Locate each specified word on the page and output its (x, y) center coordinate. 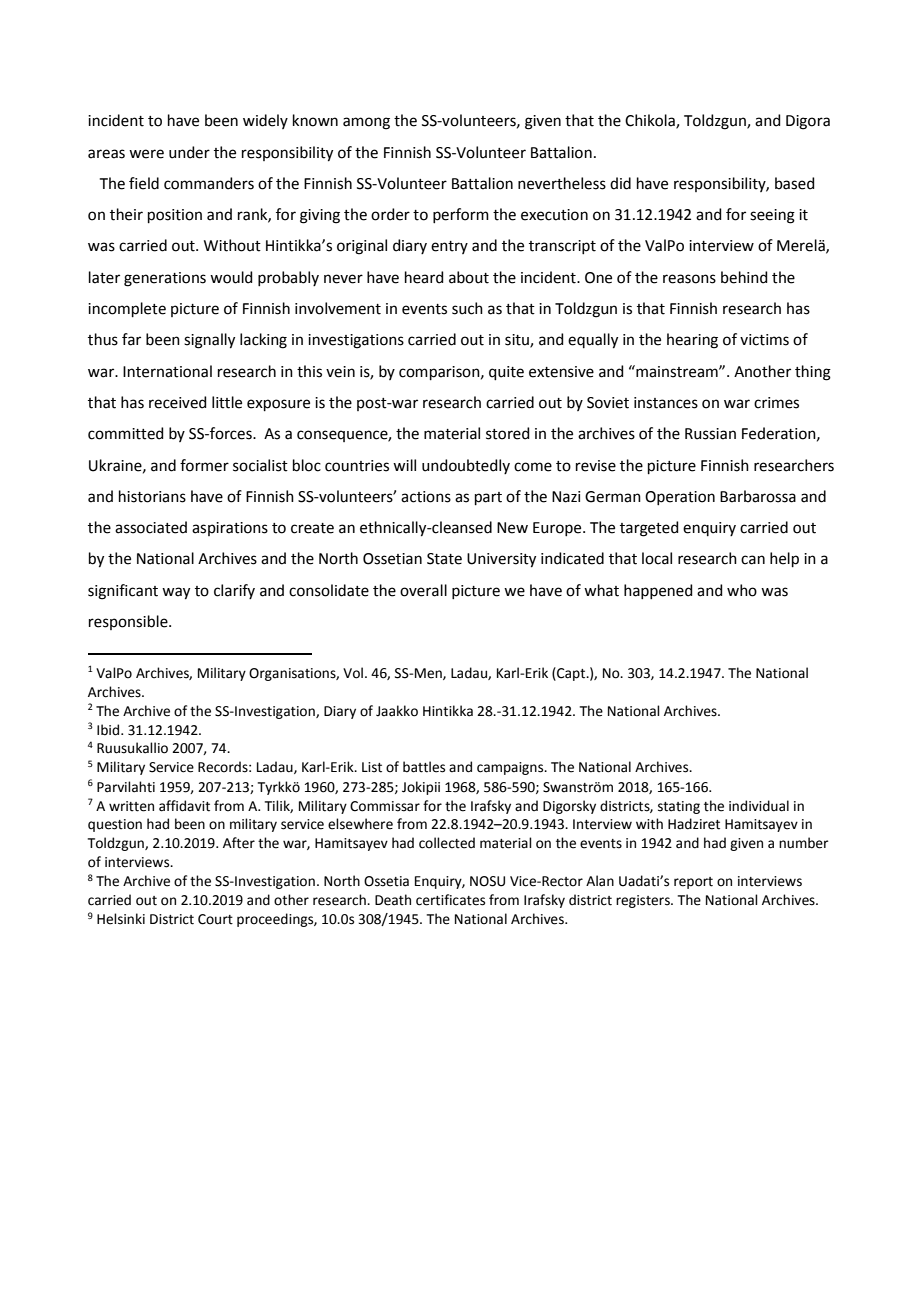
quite (506, 373)
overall (423, 590)
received (178, 402)
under (189, 152)
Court (215, 919)
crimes (776, 403)
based (795, 183)
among (366, 123)
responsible (129, 622)
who (742, 590)
